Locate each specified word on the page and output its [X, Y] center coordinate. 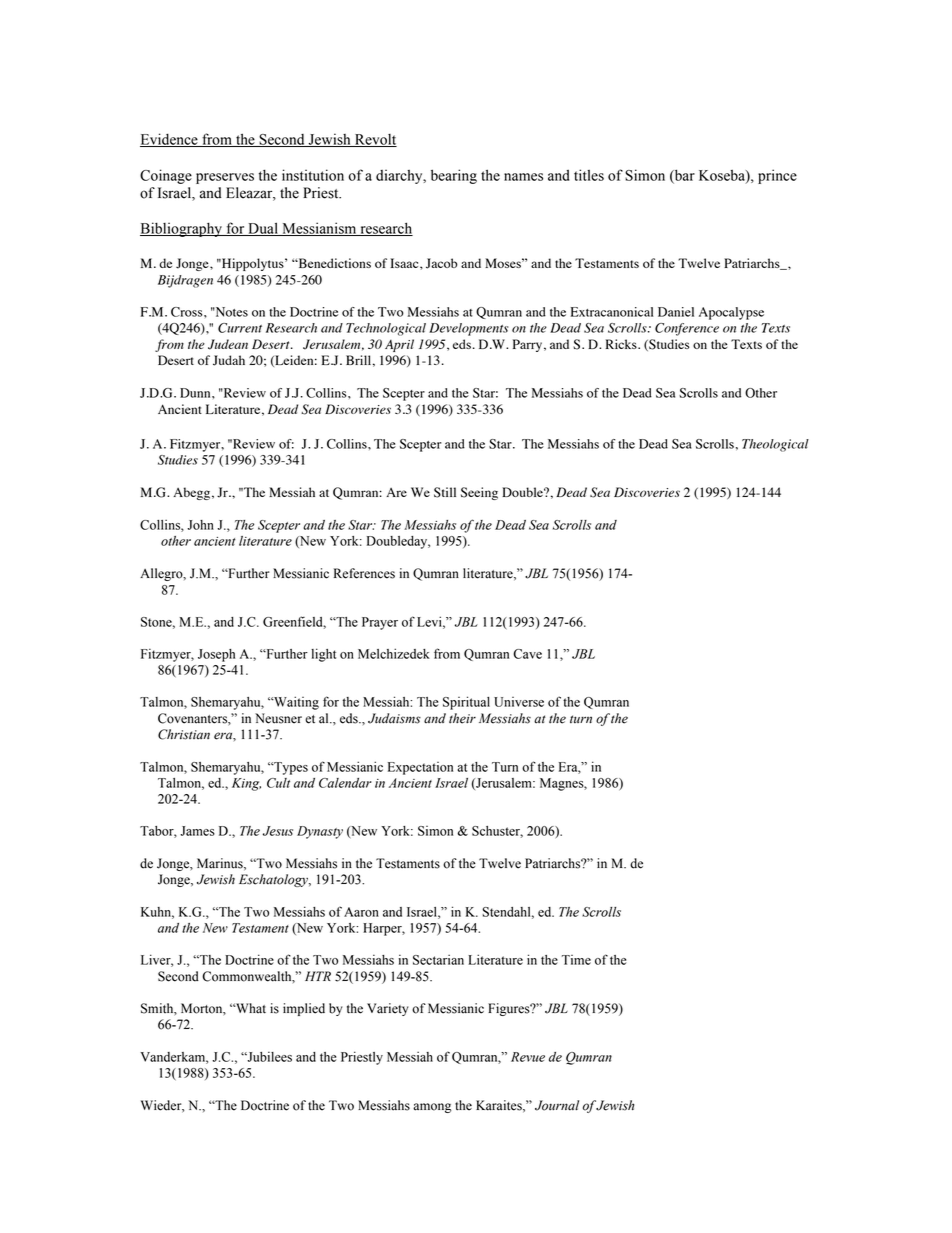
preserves [225, 178]
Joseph [216, 655]
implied [304, 1009]
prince [777, 176]
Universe [519, 702]
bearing [454, 176]
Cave [527, 654]
